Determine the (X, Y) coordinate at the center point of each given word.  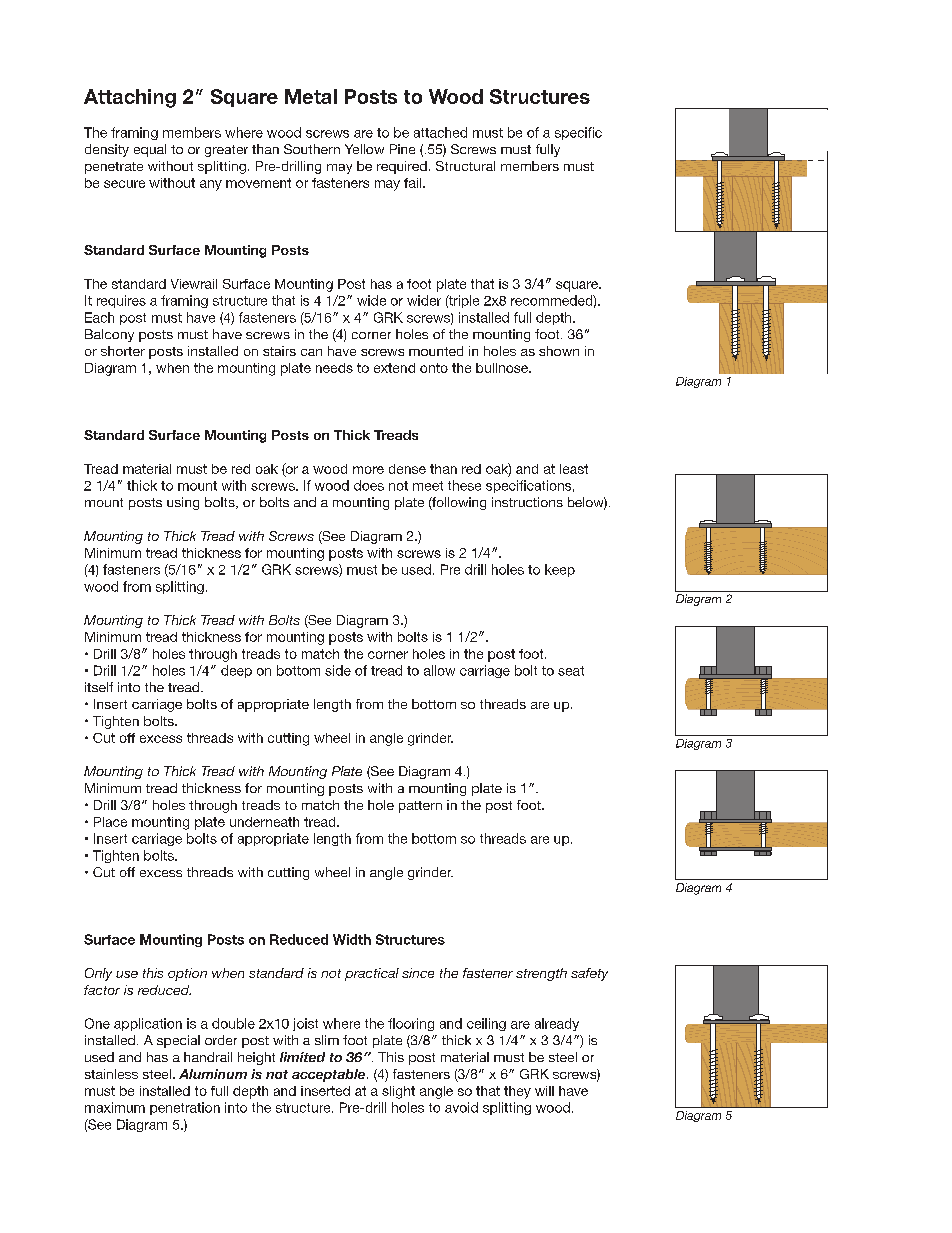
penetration (185, 1108)
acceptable (330, 1075)
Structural (465, 166)
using (183, 503)
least (574, 469)
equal (150, 150)
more (368, 470)
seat (571, 671)
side (338, 670)
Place (110, 822)
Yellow (364, 149)
